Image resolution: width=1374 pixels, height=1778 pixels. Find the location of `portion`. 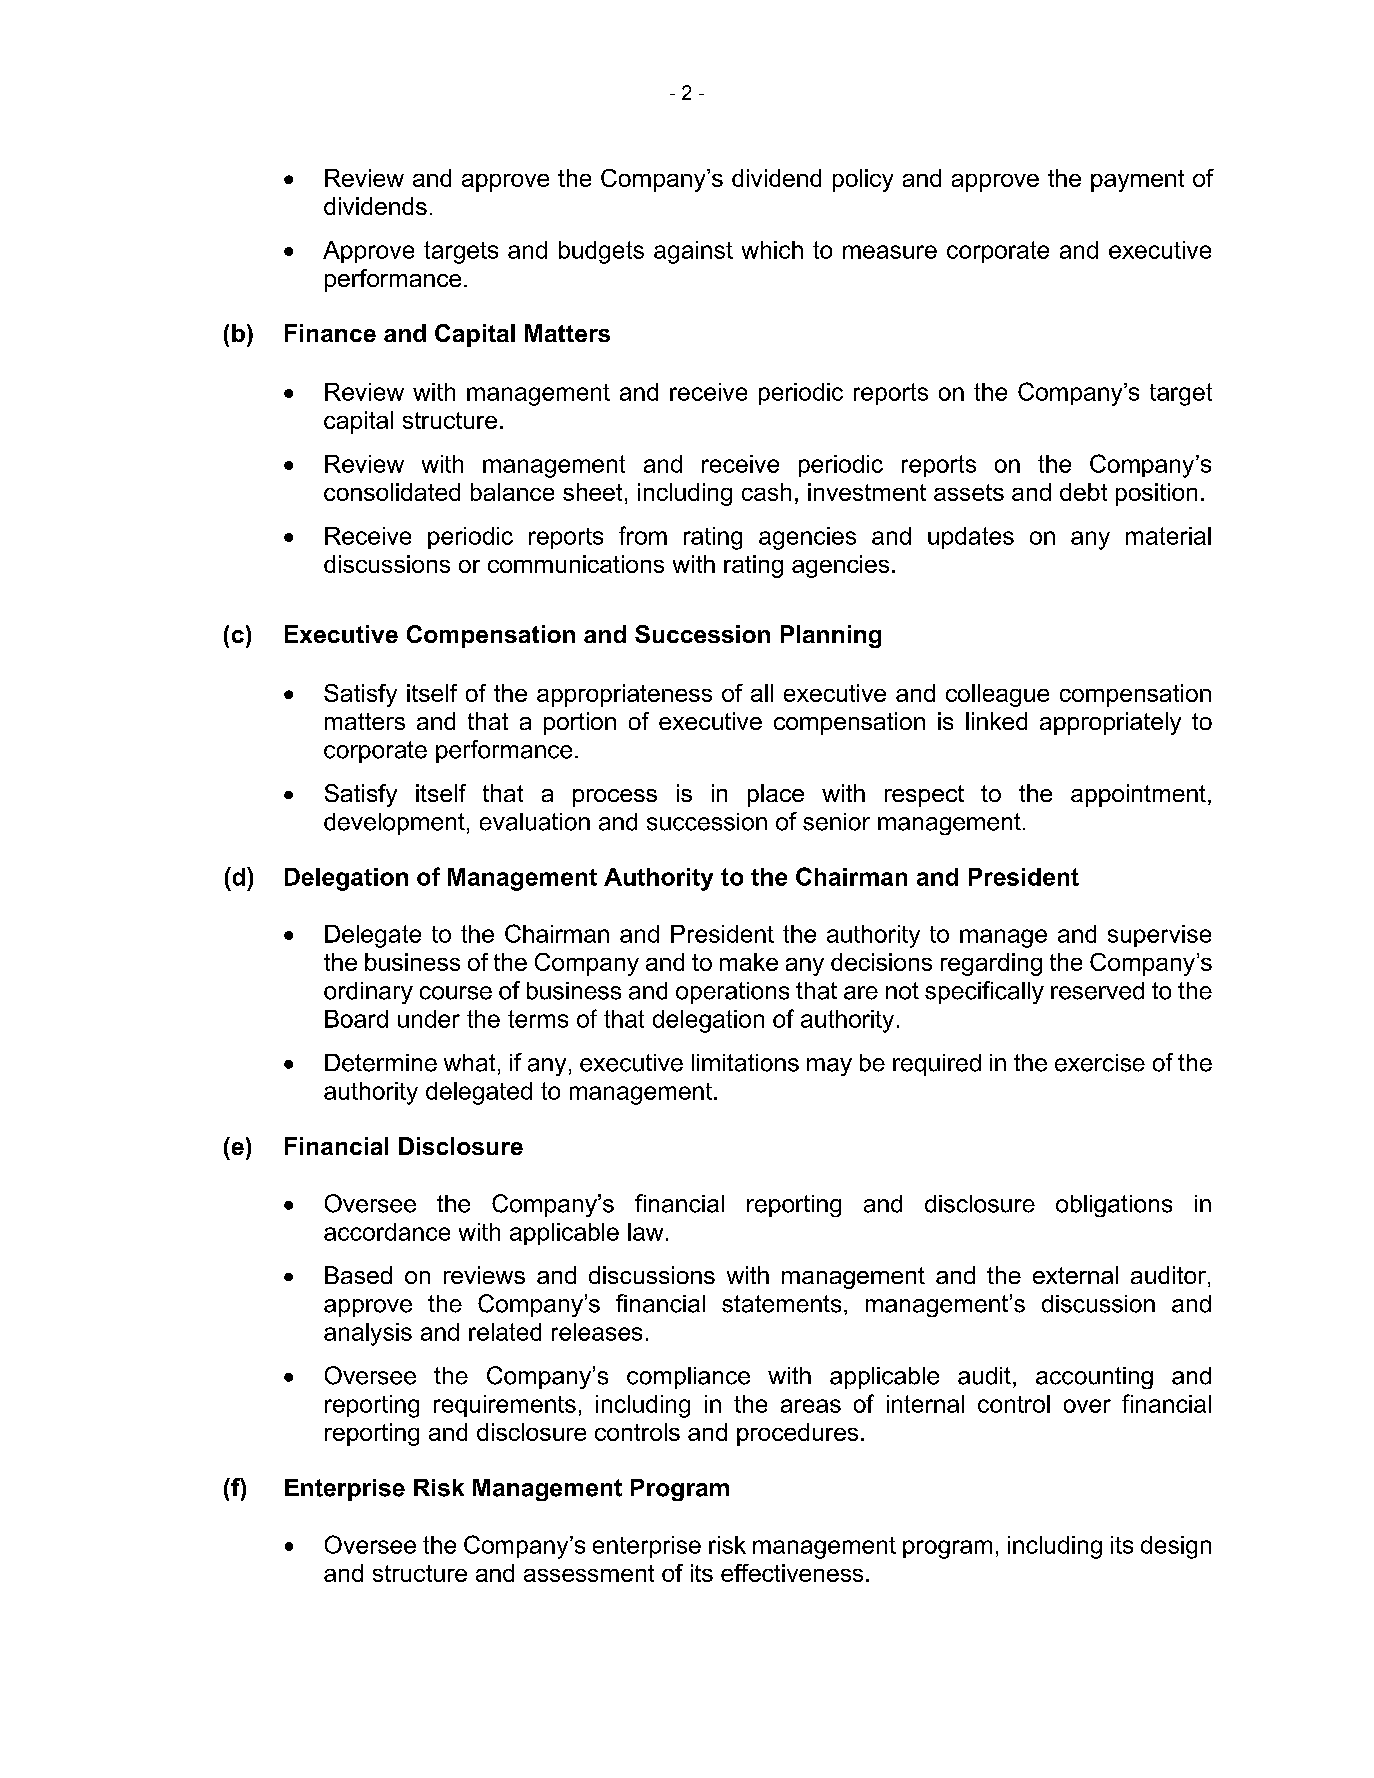

portion is located at coordinates (580, 723).
